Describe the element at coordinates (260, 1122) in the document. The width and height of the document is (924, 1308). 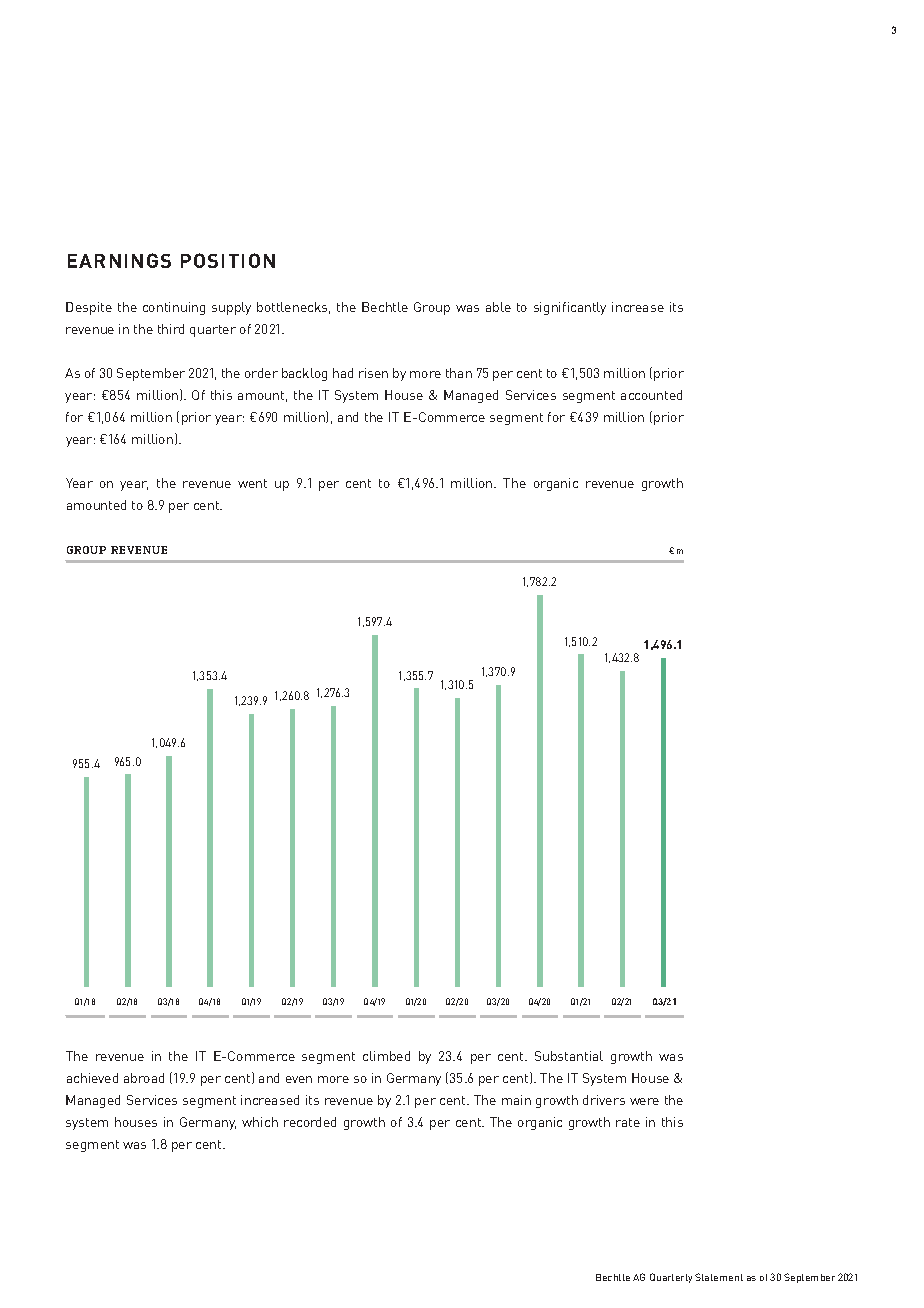
I see `which` at that location.
